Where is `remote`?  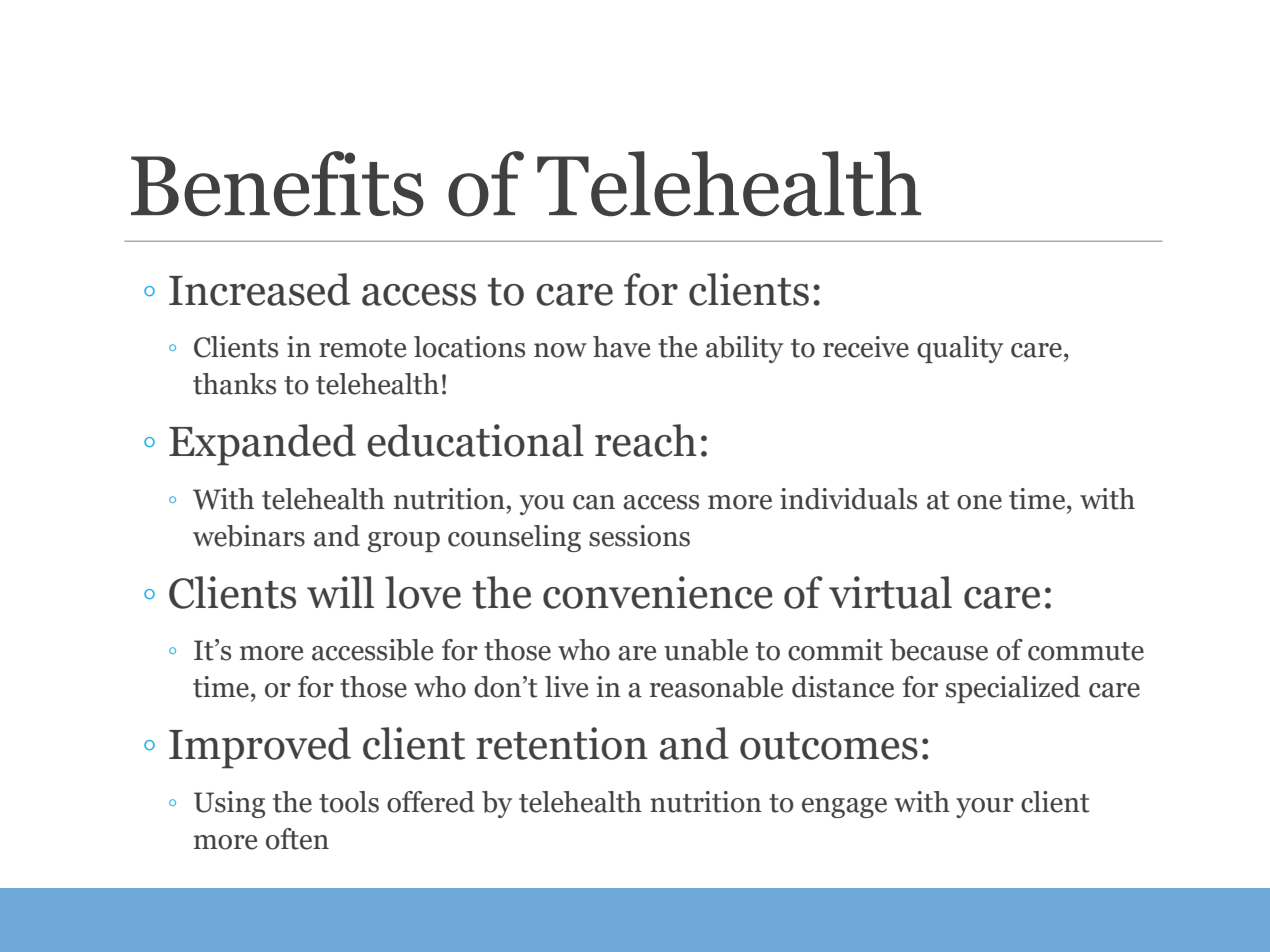
remote is located at coordinates (362, 348).
